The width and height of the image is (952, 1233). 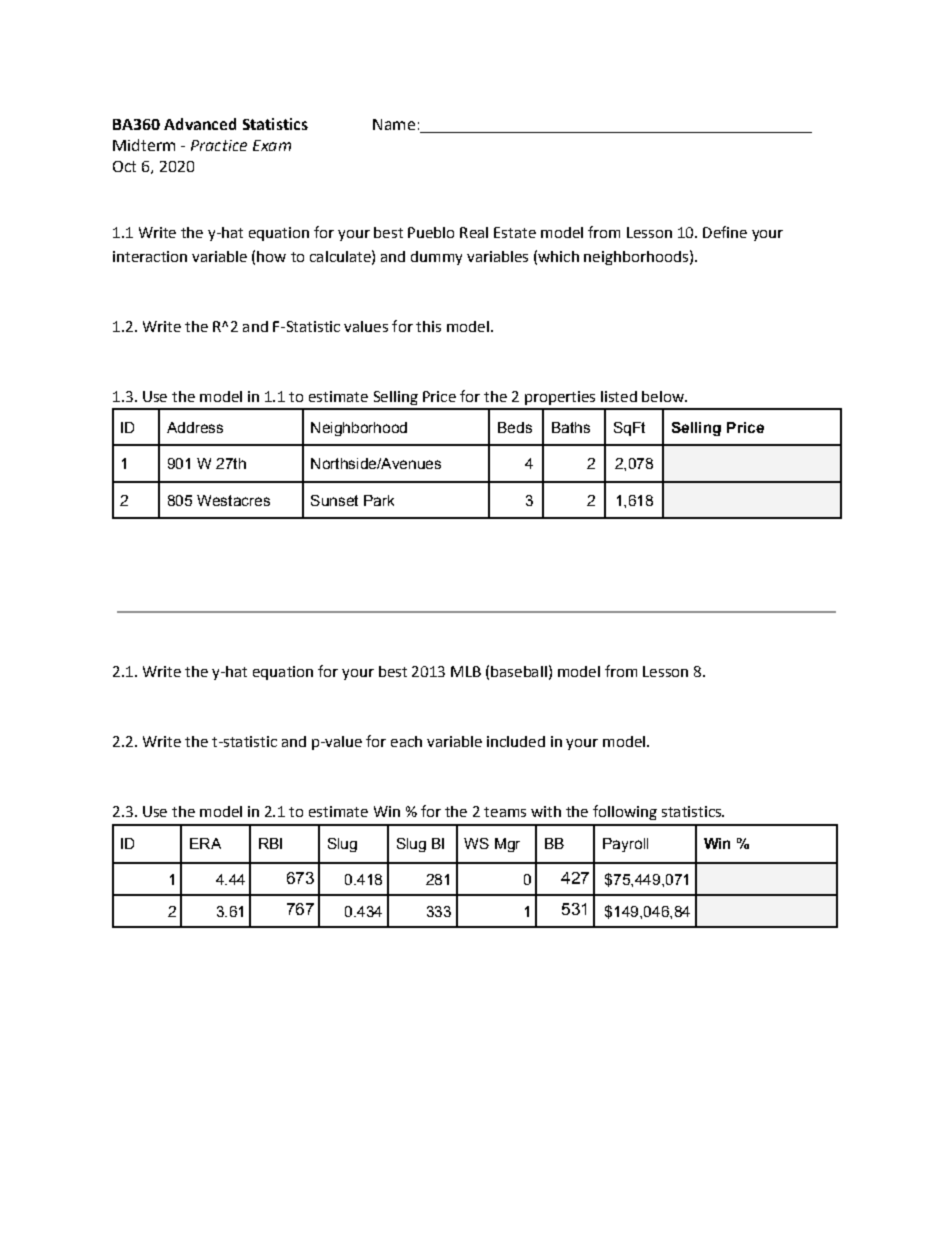 I want to click on below, so click(x=664, y=396).
